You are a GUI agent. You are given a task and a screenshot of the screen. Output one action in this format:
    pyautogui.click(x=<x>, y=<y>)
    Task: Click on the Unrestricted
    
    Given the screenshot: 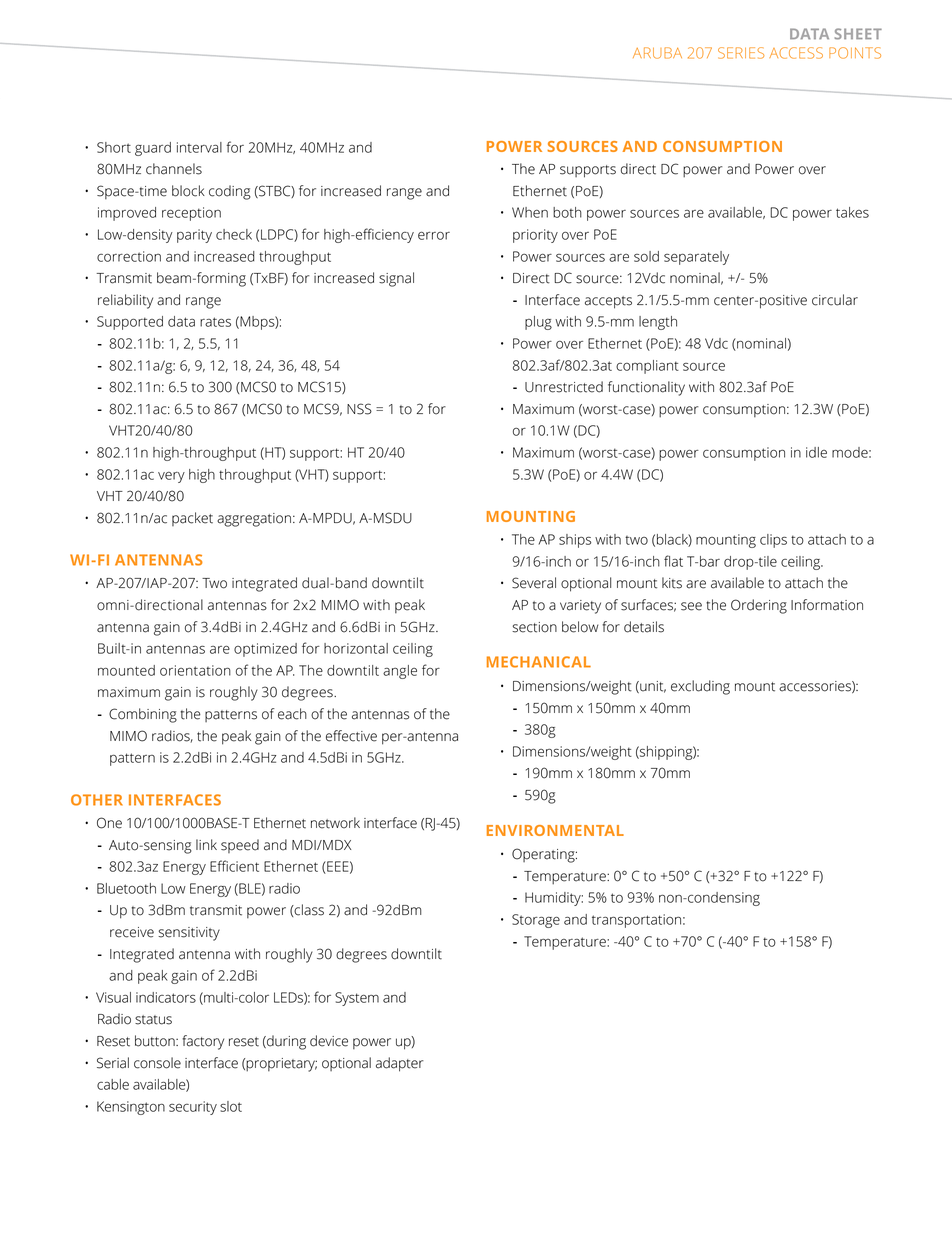 What is the action you would take?
    pyautogui.click(x=564, y=387)
